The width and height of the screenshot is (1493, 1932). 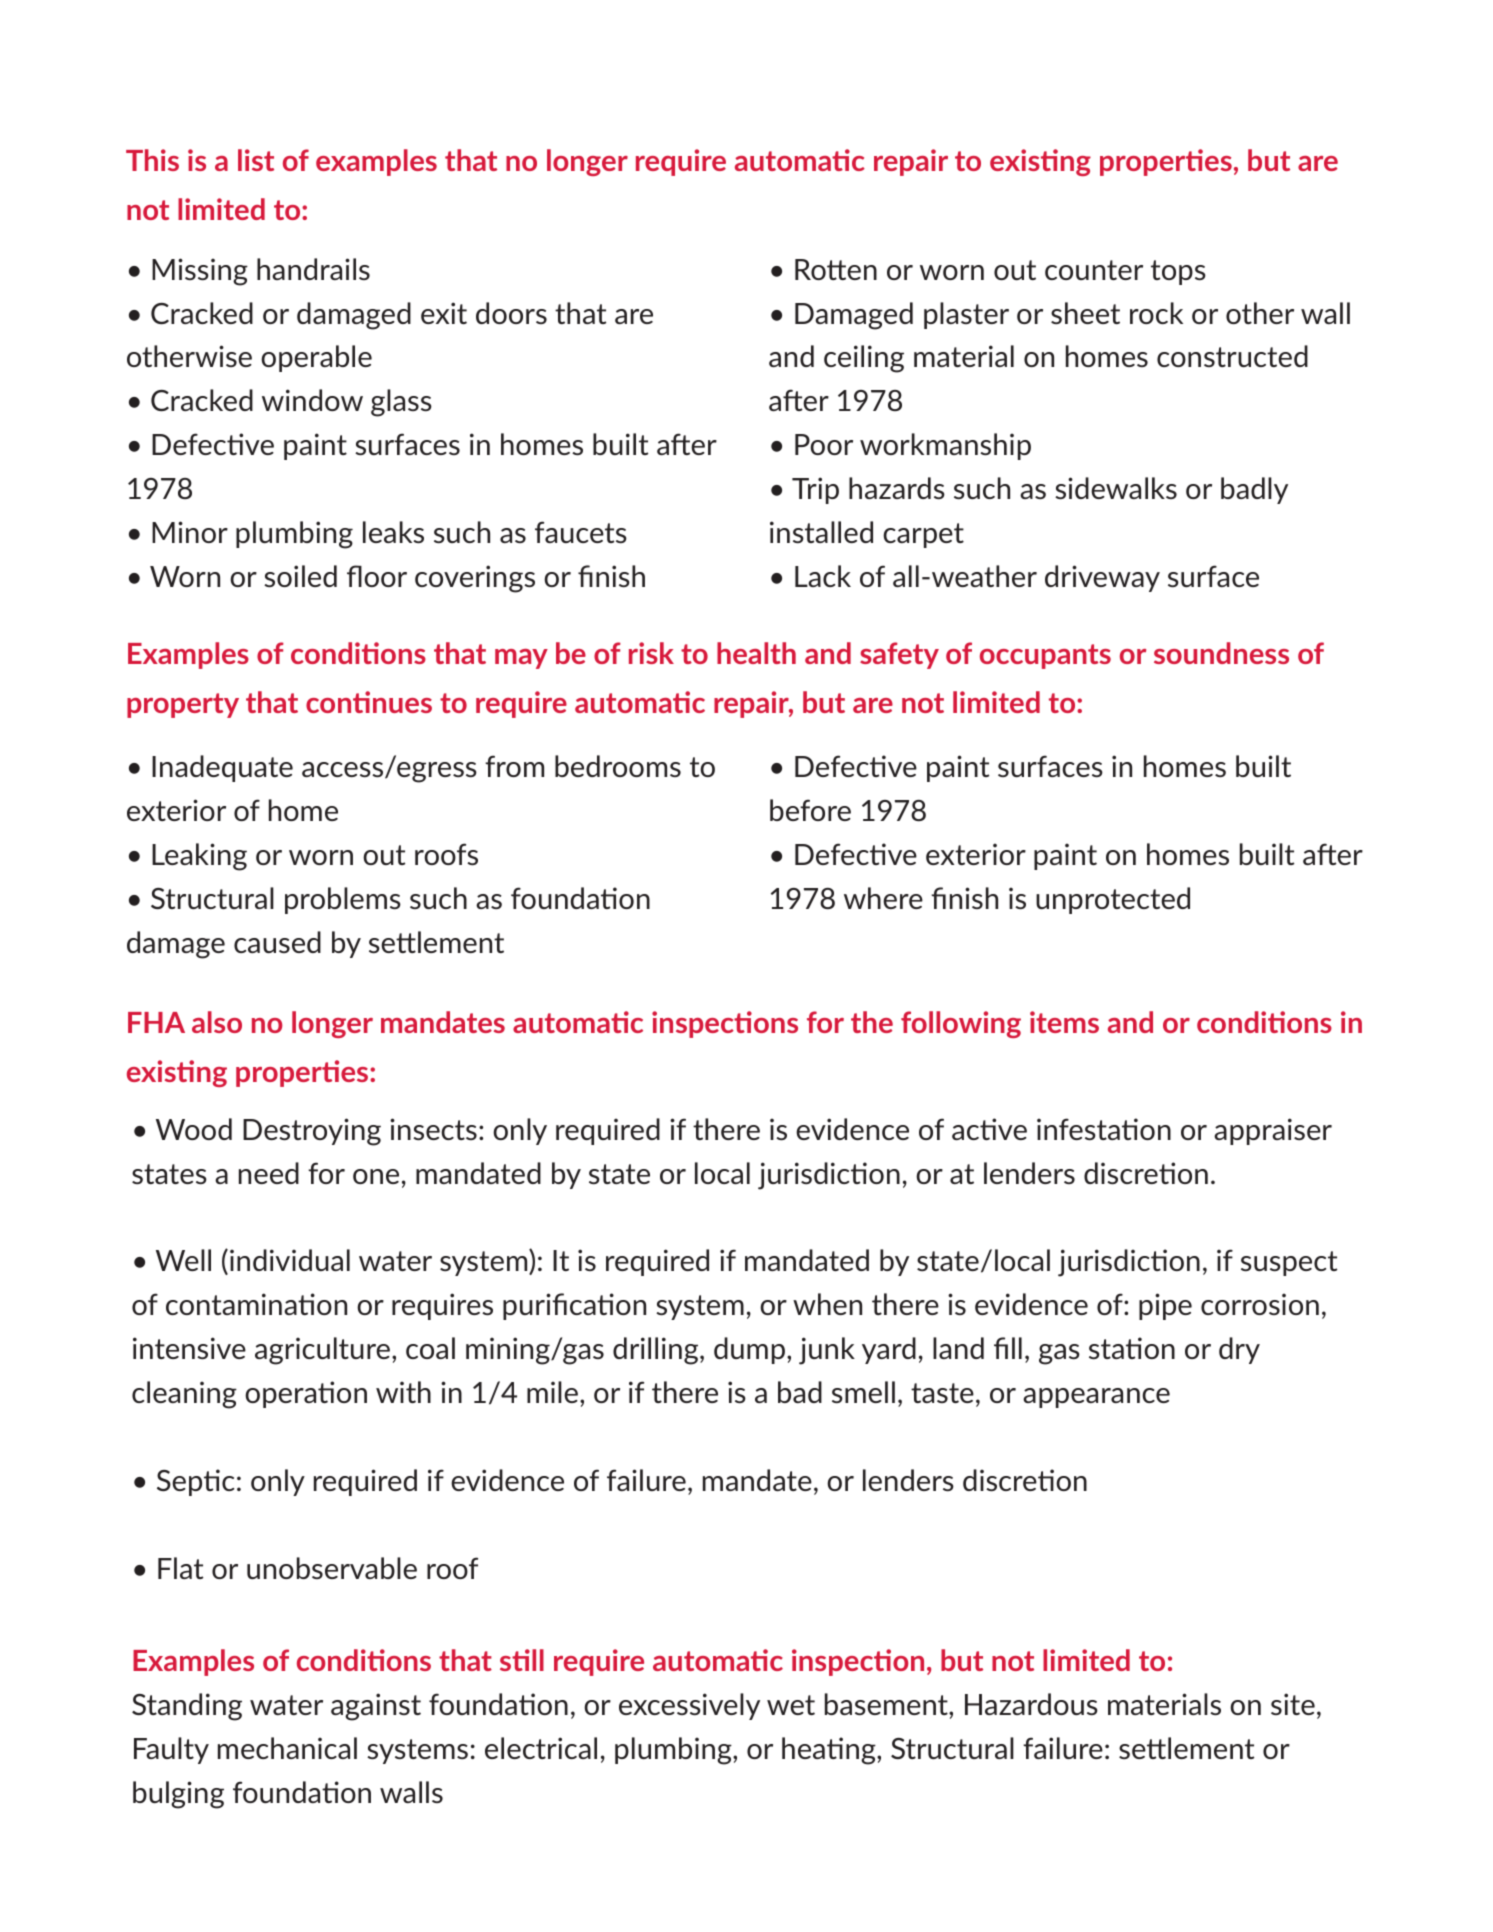 What do you see at coordinates (256, 160) in the screenshot?
I see `list` at bounding box center [256, 160].
